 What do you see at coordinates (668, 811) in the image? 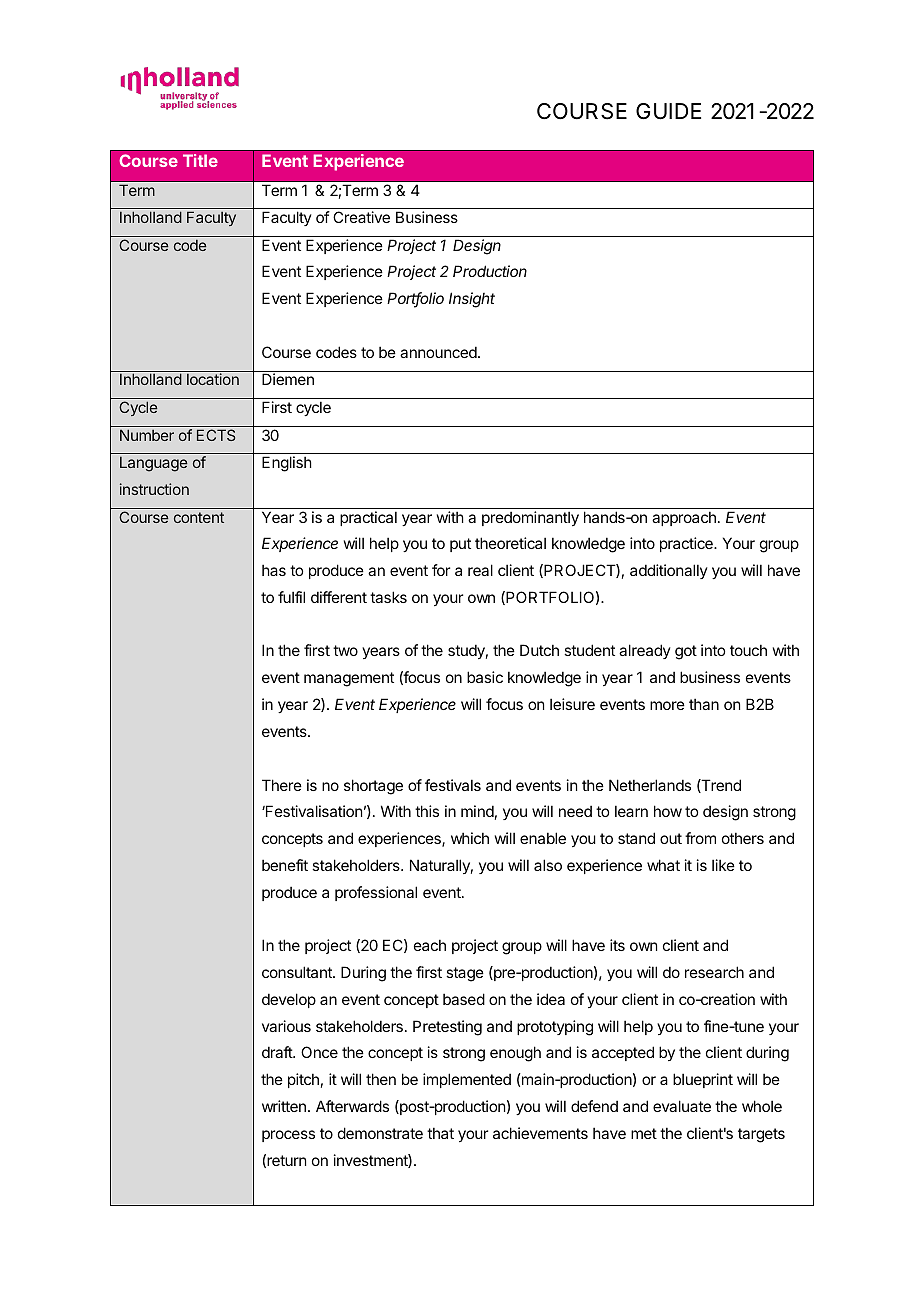
I see `how` at bounding box center [668, 811].
